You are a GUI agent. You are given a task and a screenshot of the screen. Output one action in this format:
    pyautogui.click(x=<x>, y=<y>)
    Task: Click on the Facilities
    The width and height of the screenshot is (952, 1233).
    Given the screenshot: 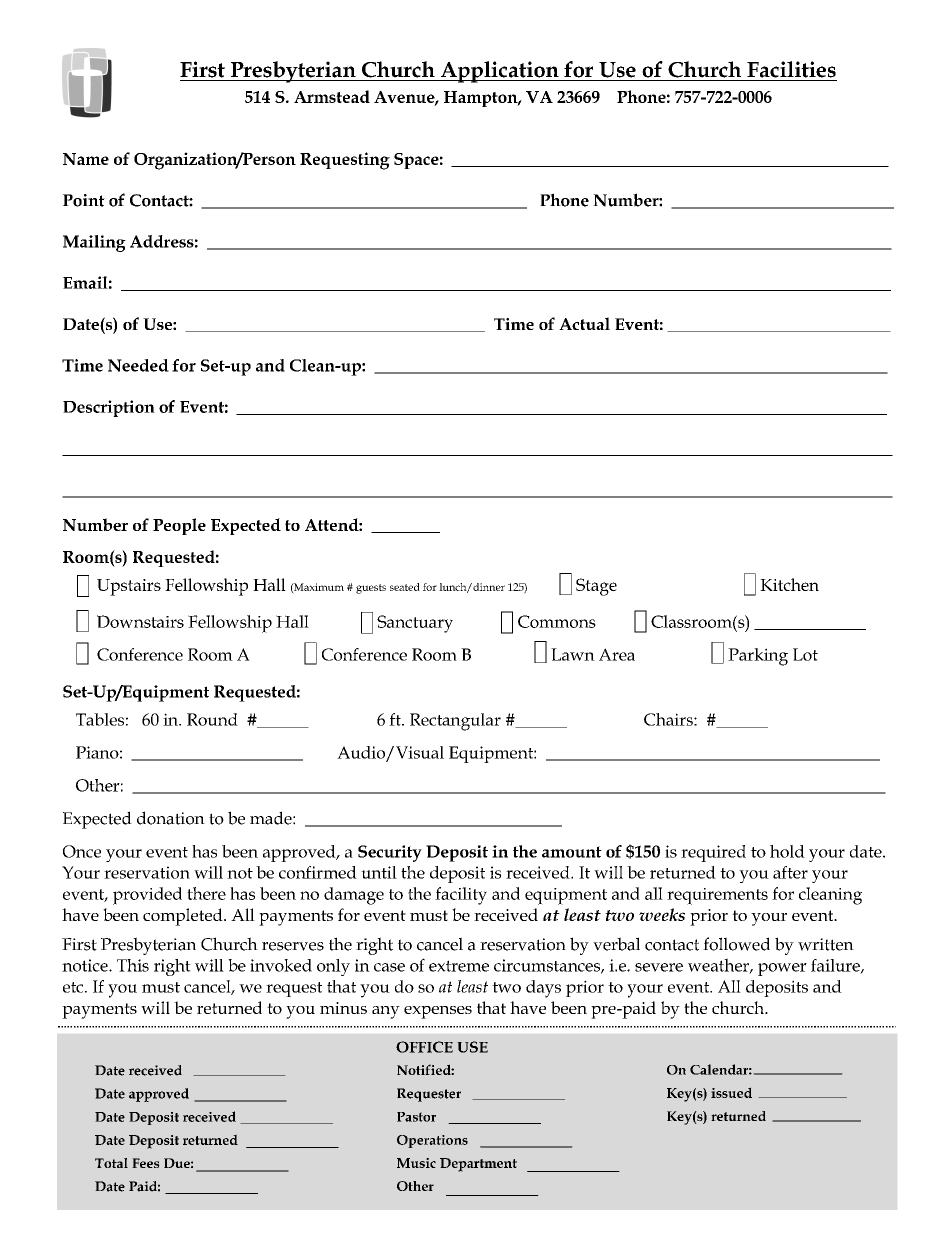 What is the action you would take?
    pyautogui.click(x=791, y=69)
